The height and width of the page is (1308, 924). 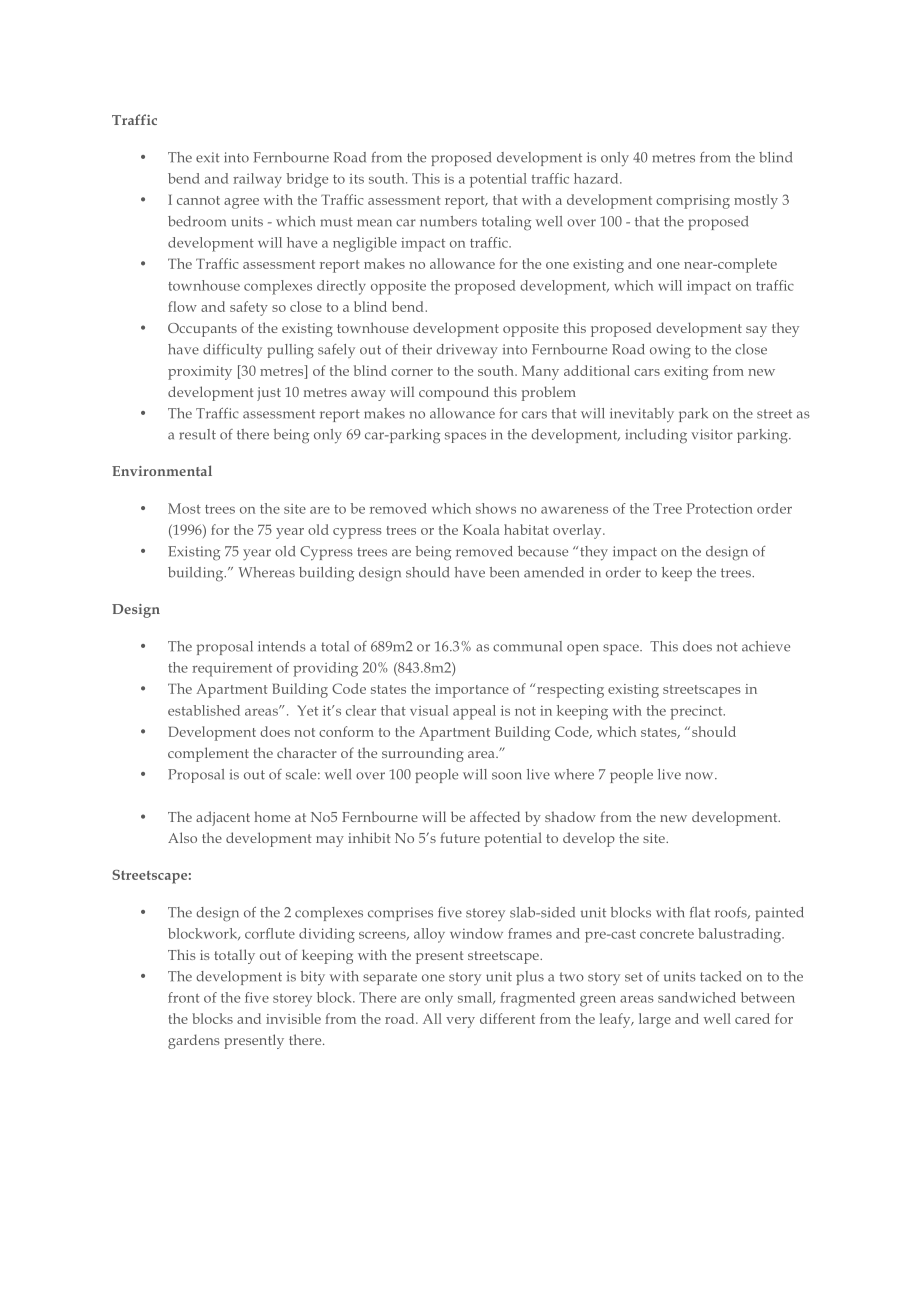 I want to click on achieve, so click(x=766, y=646).
